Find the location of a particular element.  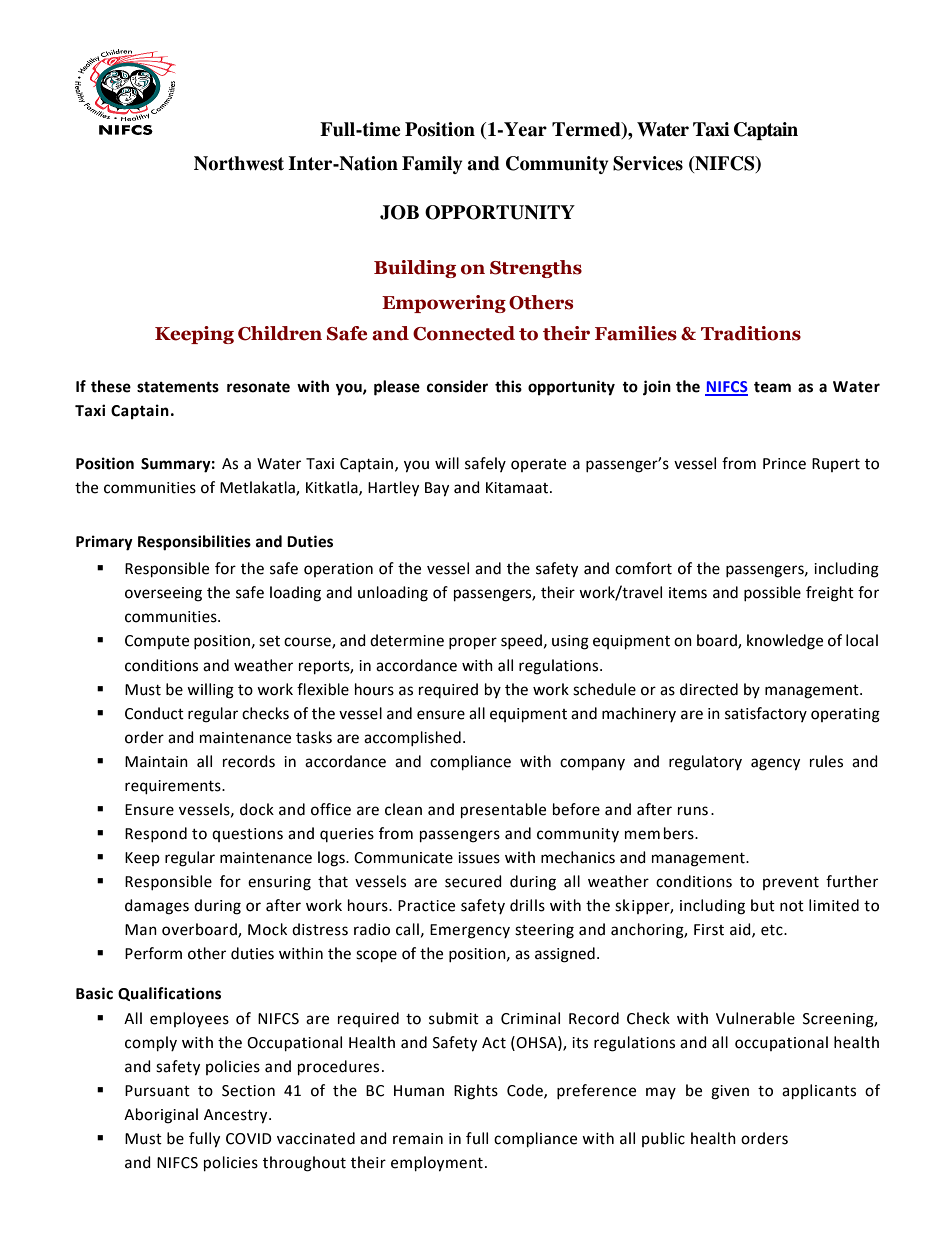

proper is located at coordinates (473, 643).
